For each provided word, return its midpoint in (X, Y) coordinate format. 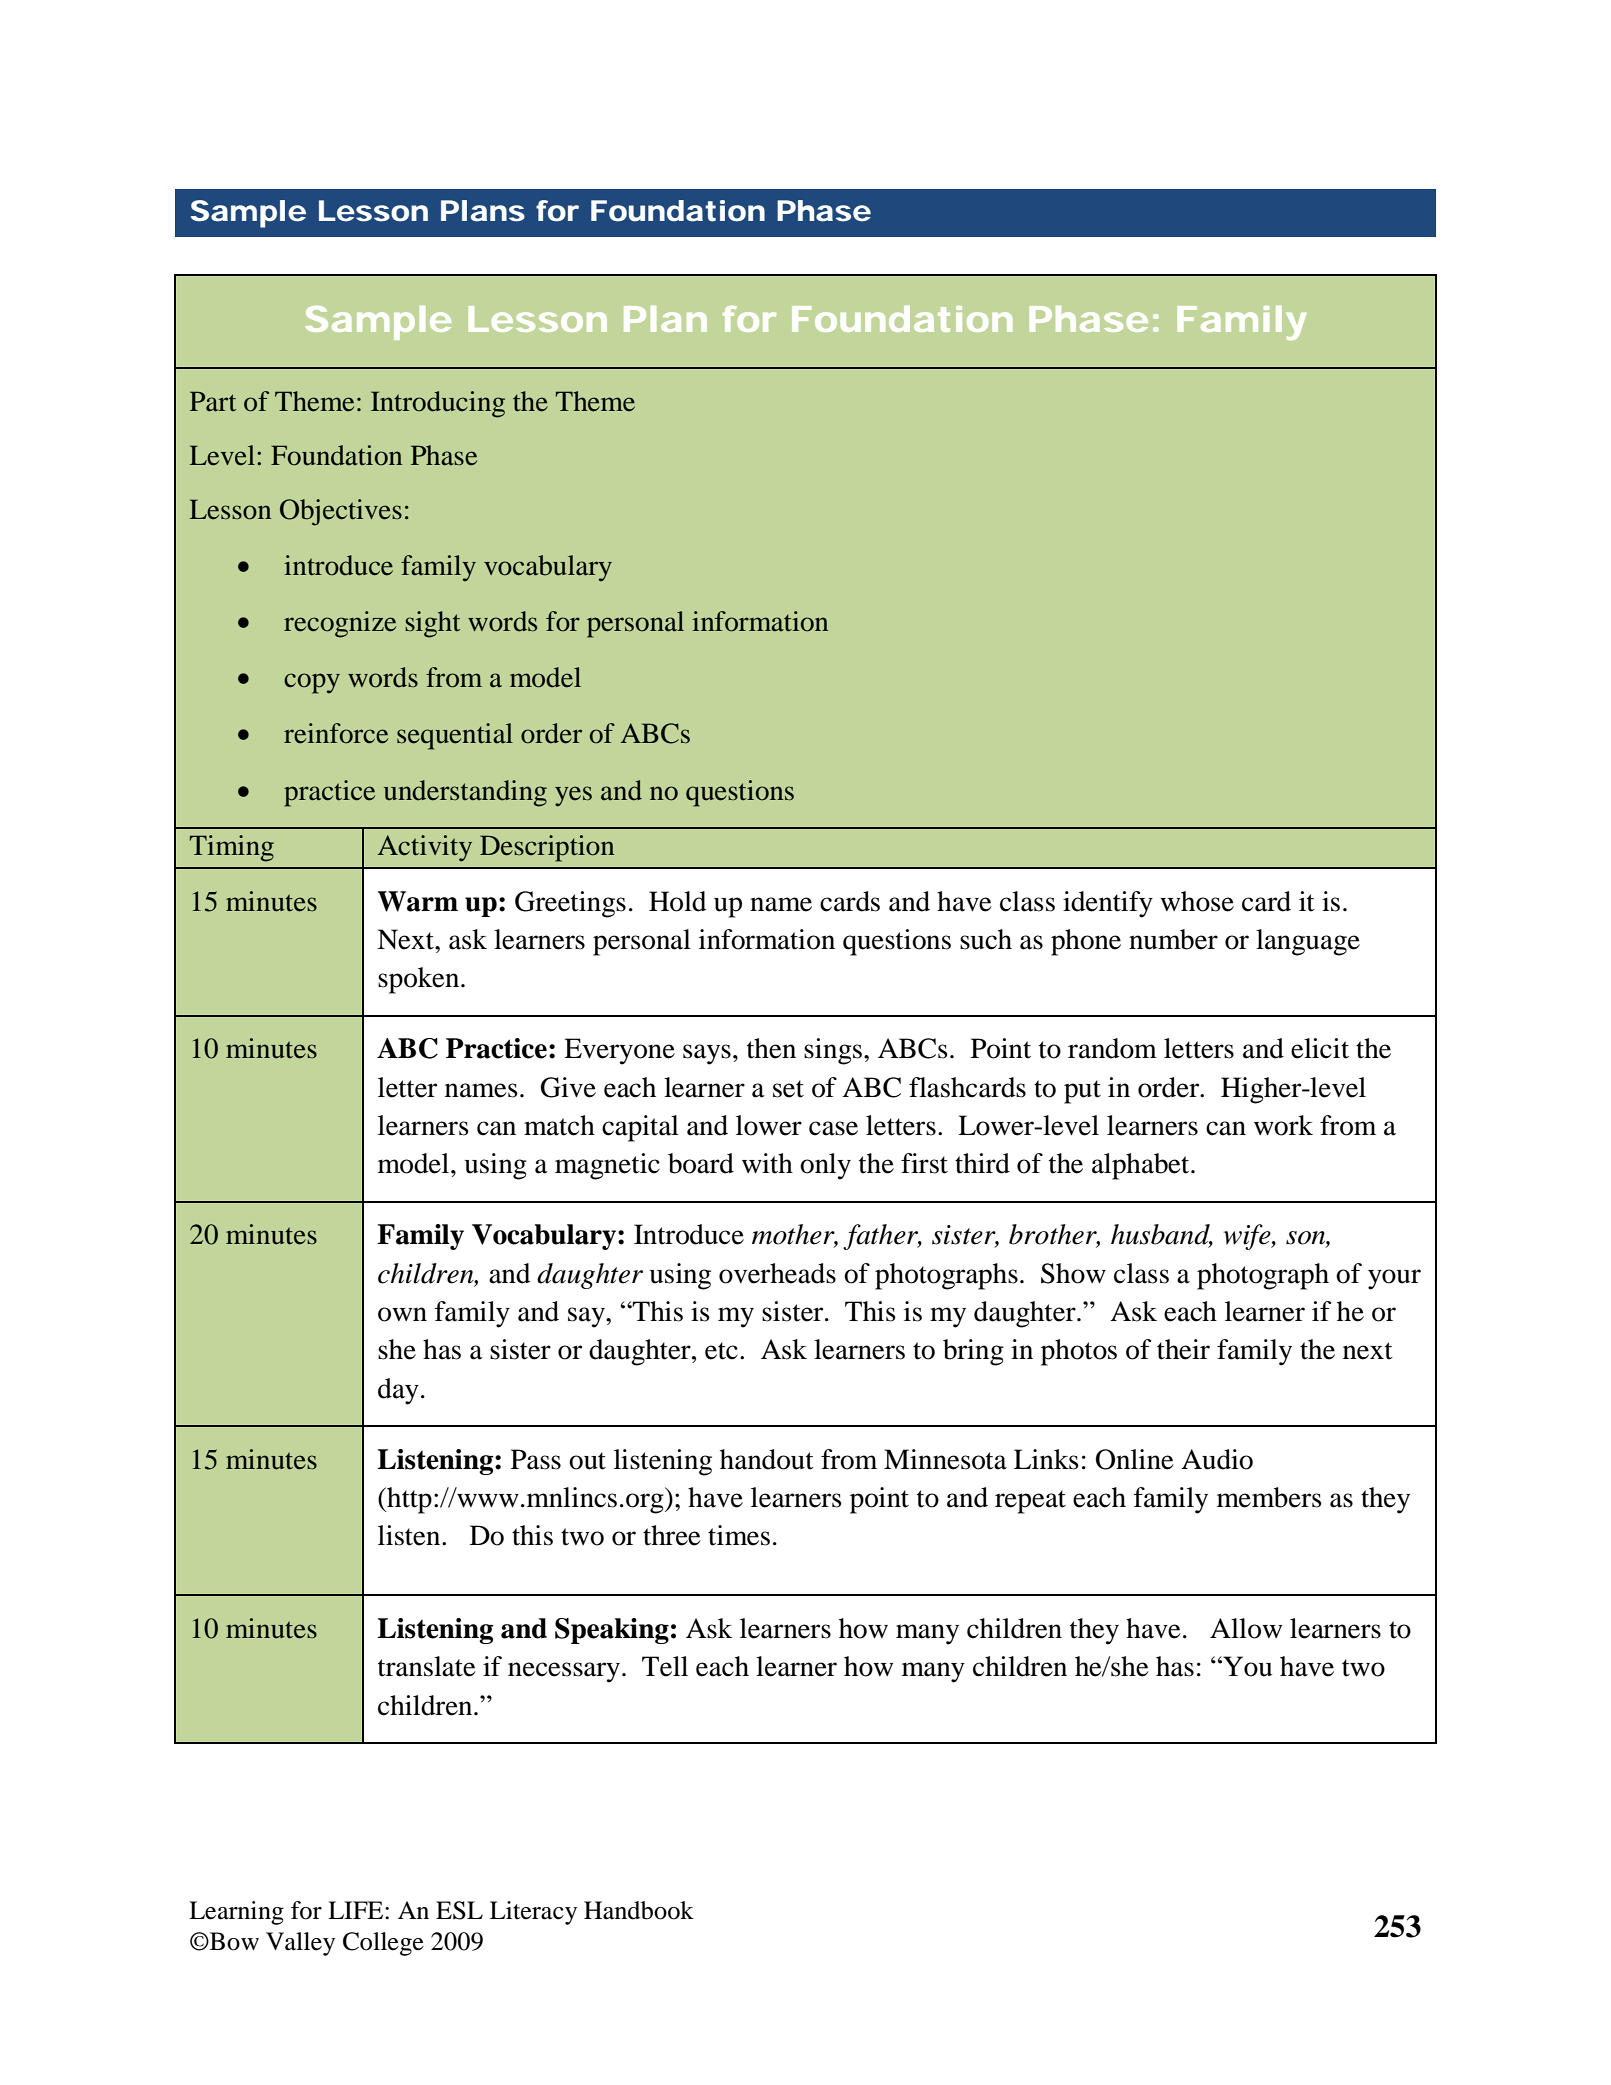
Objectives (341, 512)
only (825, 1166)
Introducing (438, 404)
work (1283, 1125)
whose (1197, 901)
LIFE (357, 1910)
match (559, 1125)
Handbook (639, 1910)
